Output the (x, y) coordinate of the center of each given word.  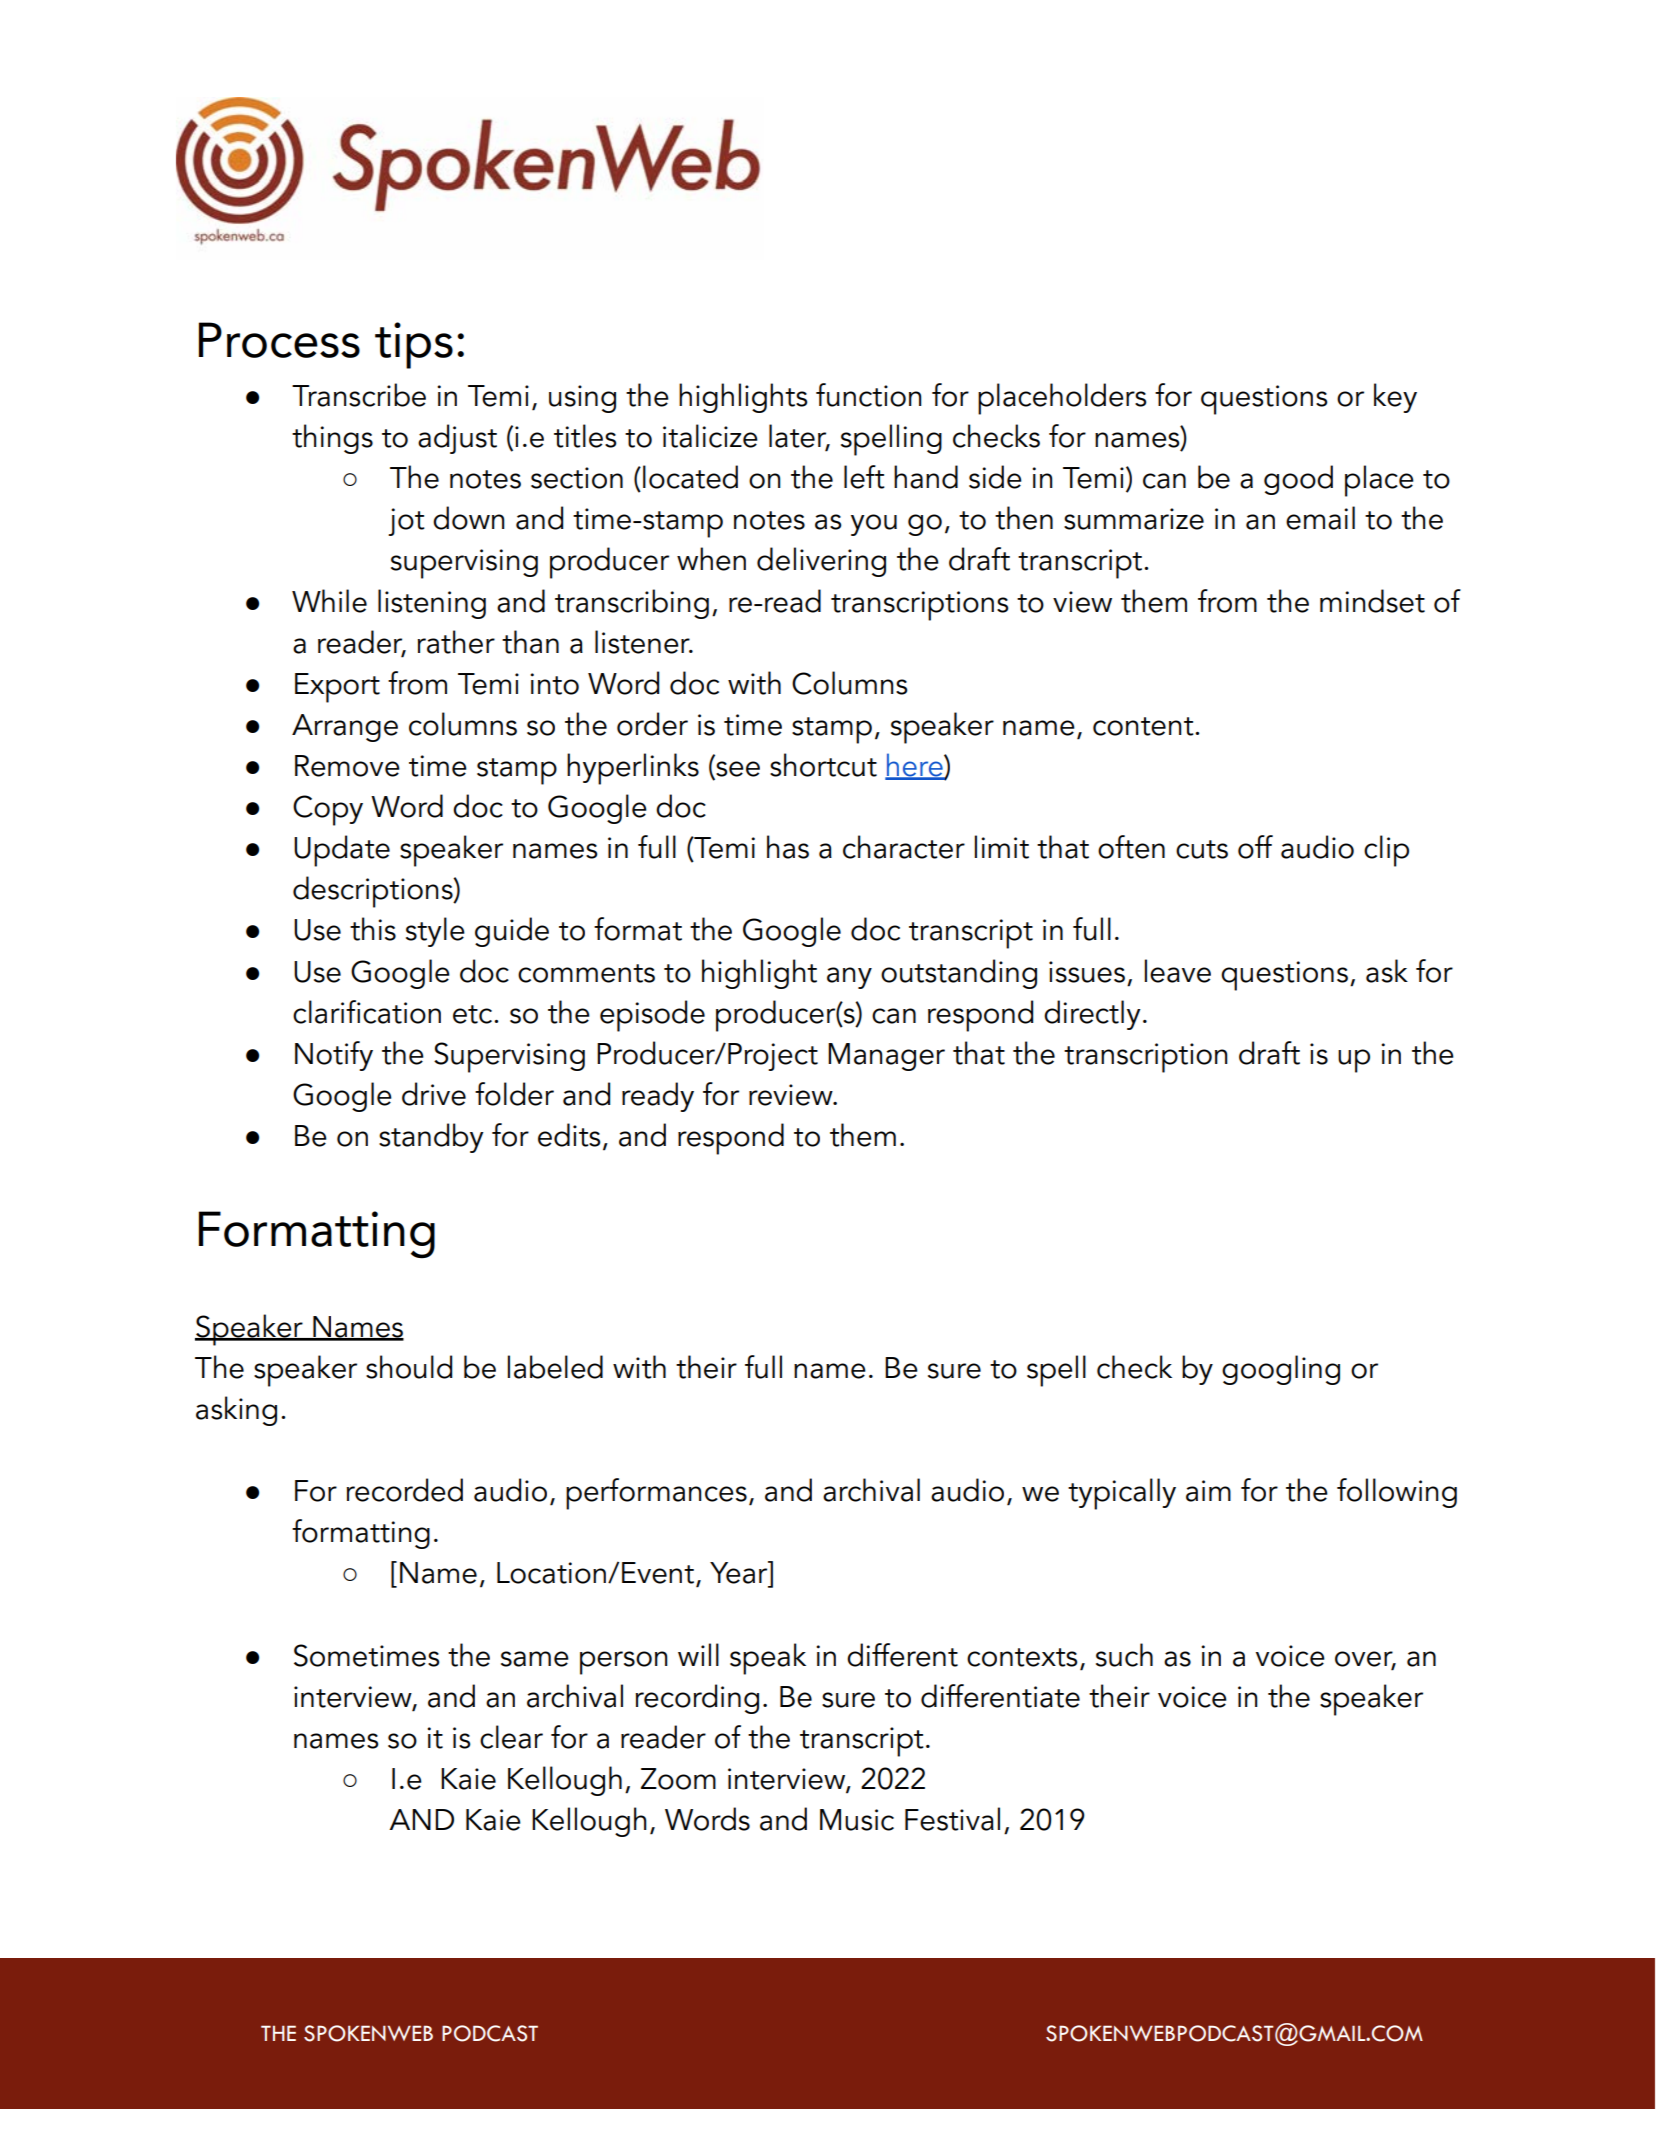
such (1124, 1655)
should (409, 1367)
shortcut (823, 765)
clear (511, 1737)
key (1395, 398)
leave (1178, 971)
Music (857, 1820)
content (1144, 726)
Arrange (345, 728)
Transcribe (359, 395)
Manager (886, 1057)
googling (1281, 1370)
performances (656, 1494)
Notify (334, 1056)
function (869, 395)
